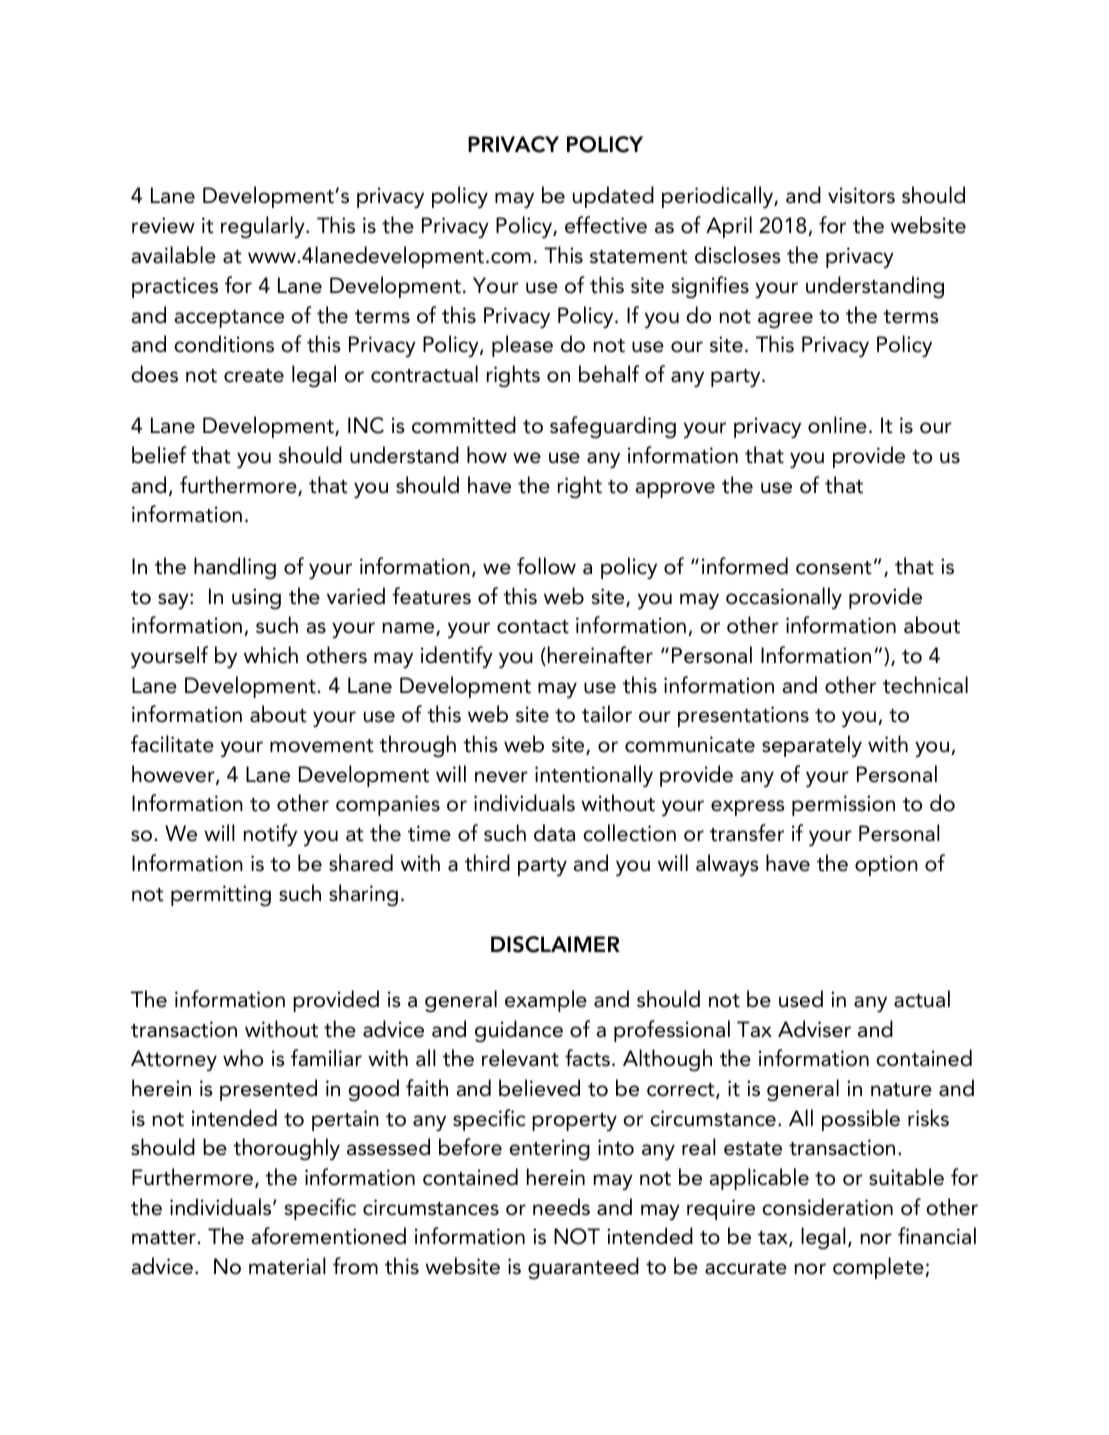 The image size is (1109, 1435). Describe the element at coordinates (235, 568) in the image. I see `handling` at that location.
